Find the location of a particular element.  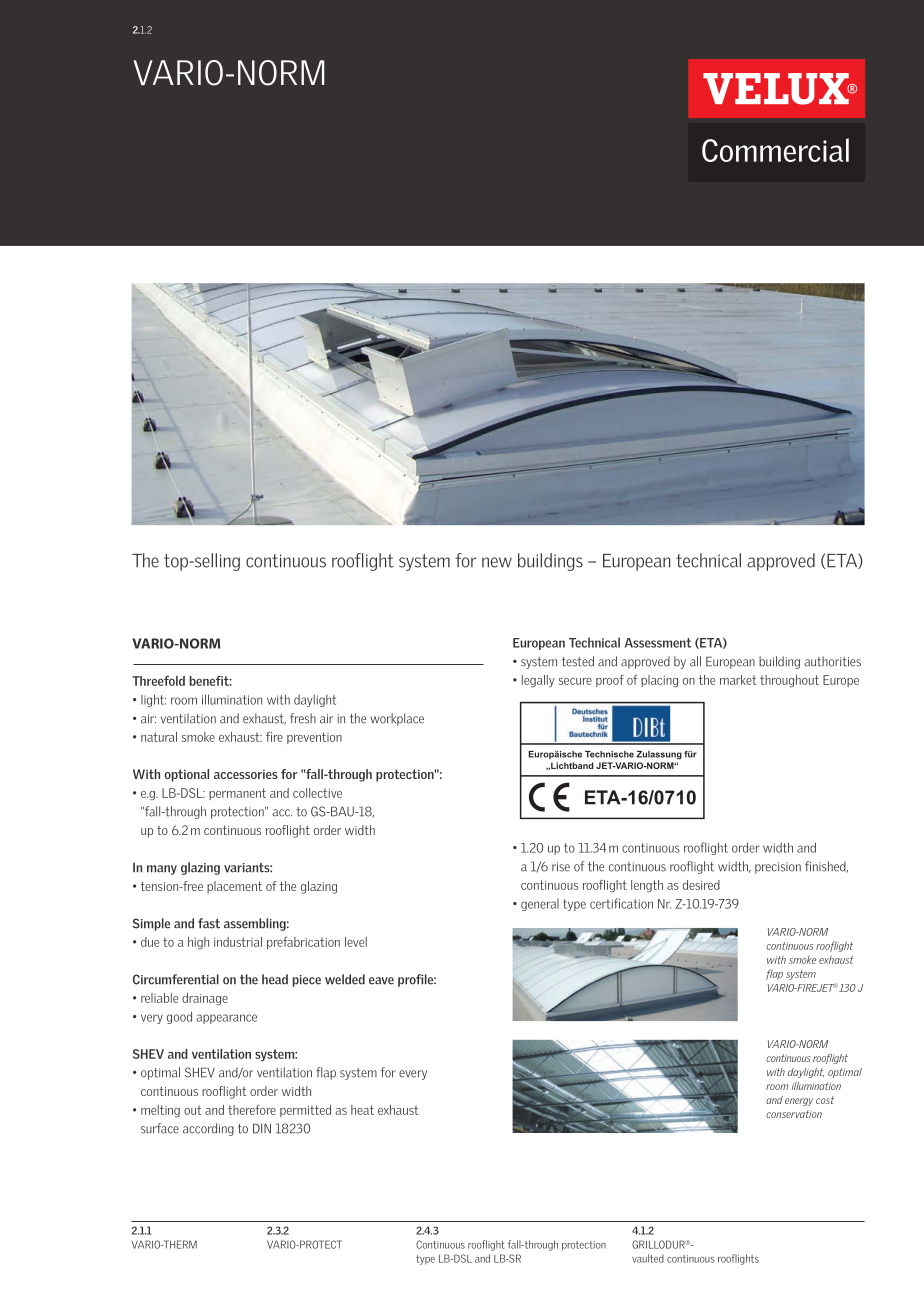

heat is located at coordinates (362, 1110).
